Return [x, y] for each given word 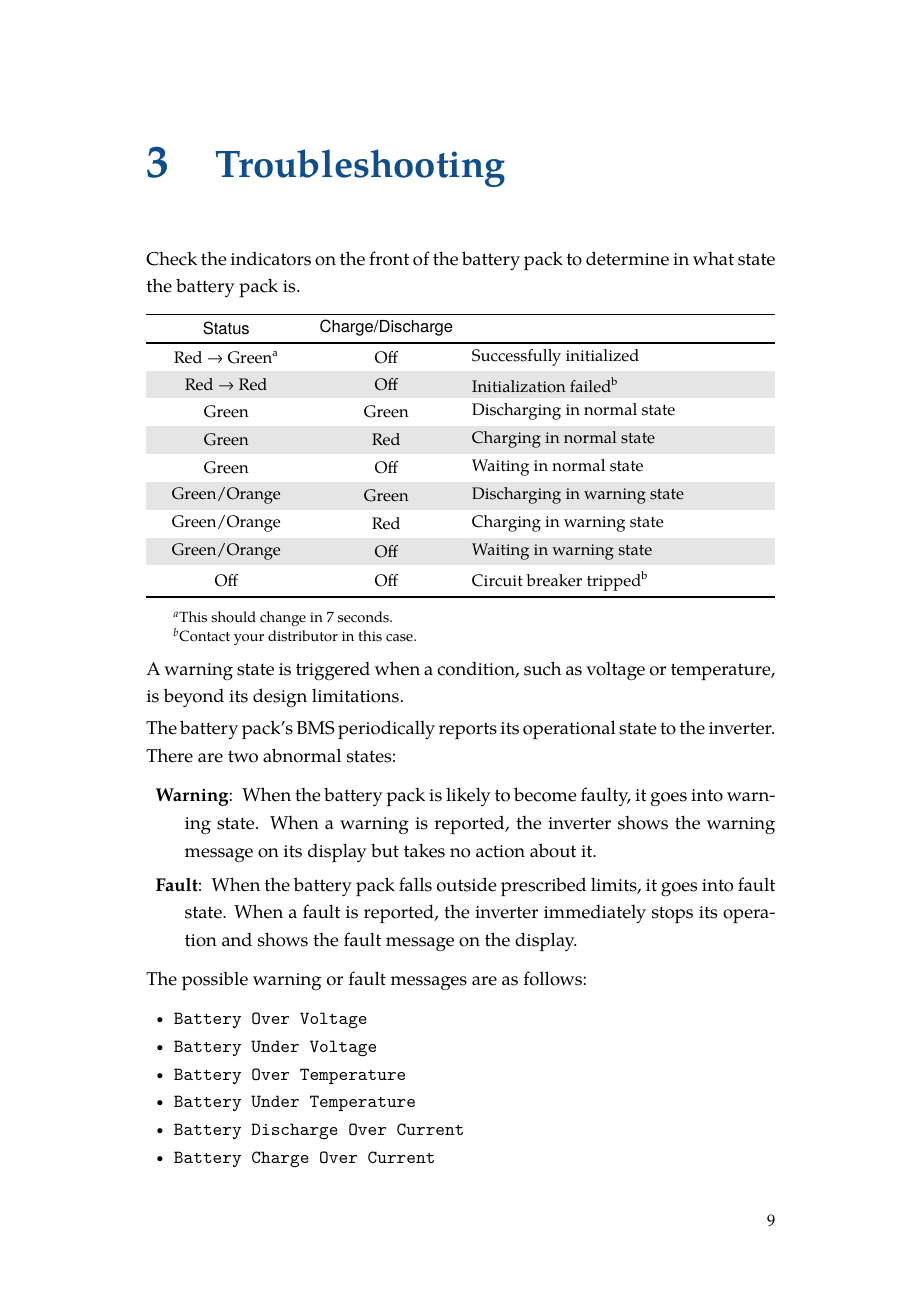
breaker [554, 580]
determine [627, 258]
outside [467, 884]
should [233, 617]
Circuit [497, 580]
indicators [271, 258]
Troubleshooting [360, 168]
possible [215, 981]
